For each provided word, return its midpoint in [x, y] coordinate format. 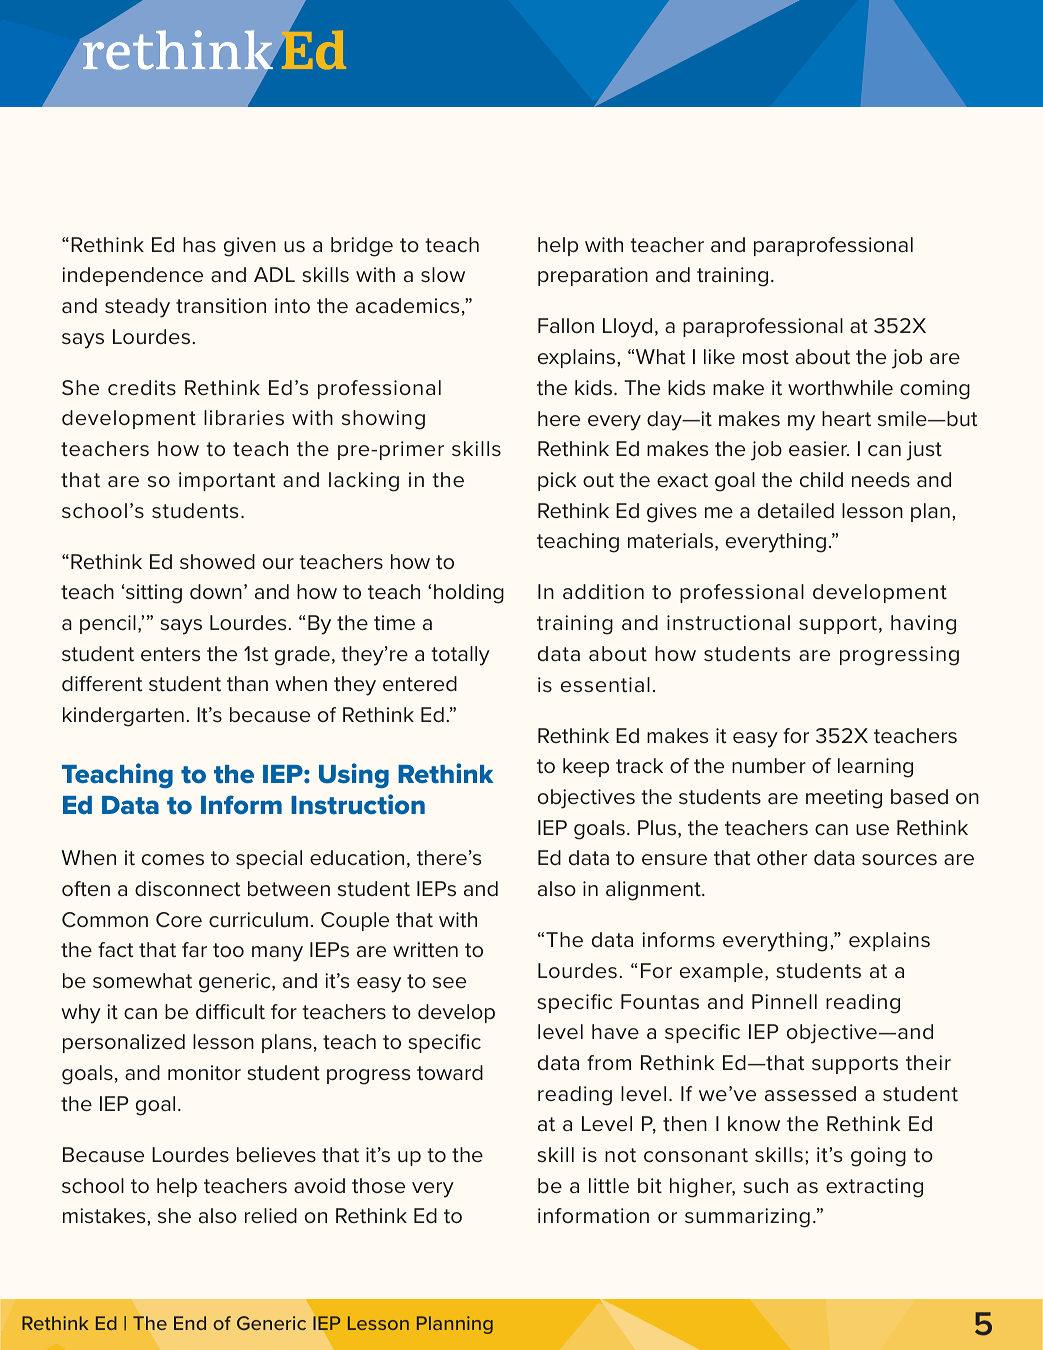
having [923, 625]
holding [469, 594]
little [609, 1186]
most [766, 357]
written [425, 950]
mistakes [105, 1215]
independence [132, 276]
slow [443, 275]
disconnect [187, 889]
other [782, 858]
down [216, 591]
